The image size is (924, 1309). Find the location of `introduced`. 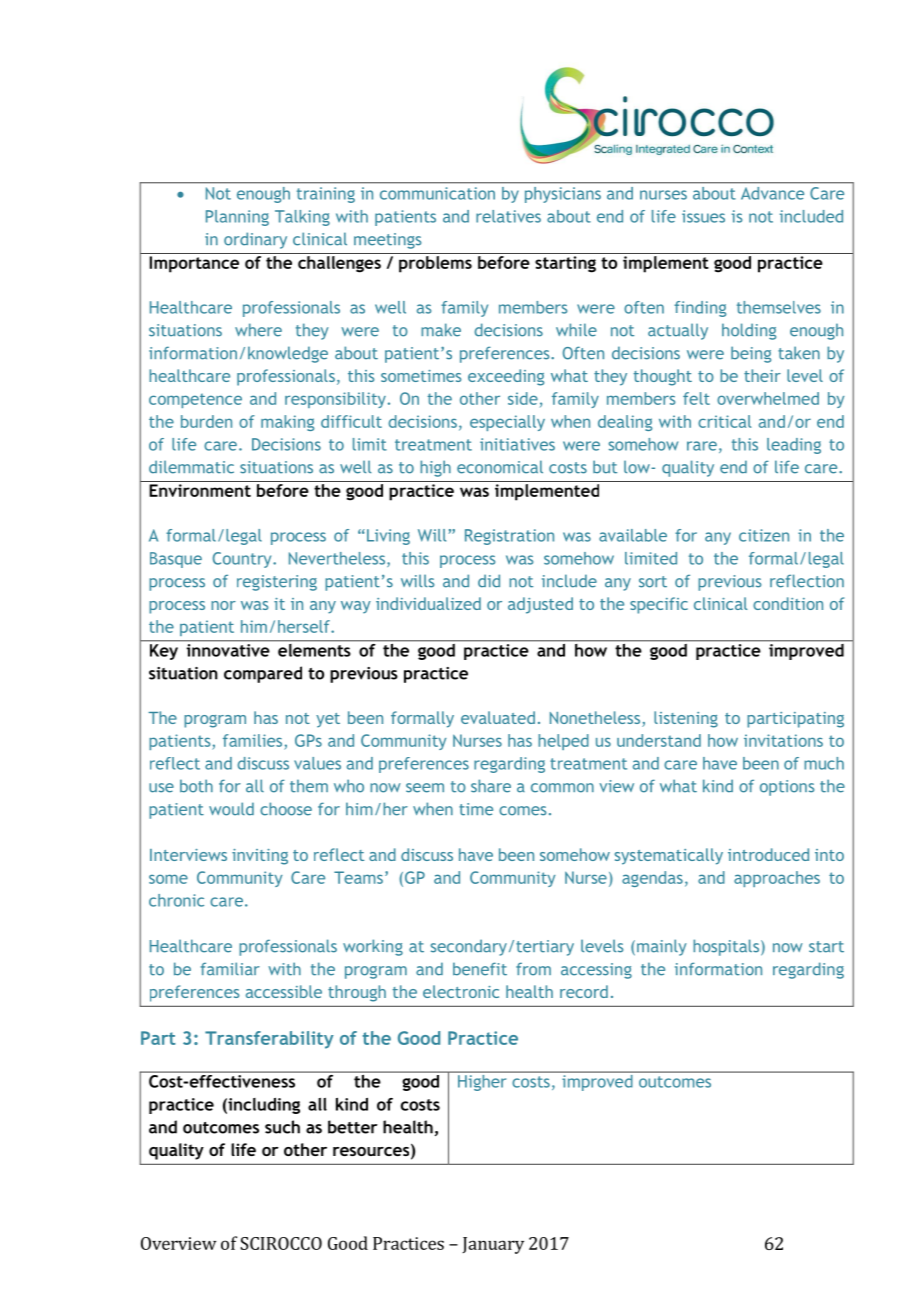

introduced is located at coordinates (768, 854).
